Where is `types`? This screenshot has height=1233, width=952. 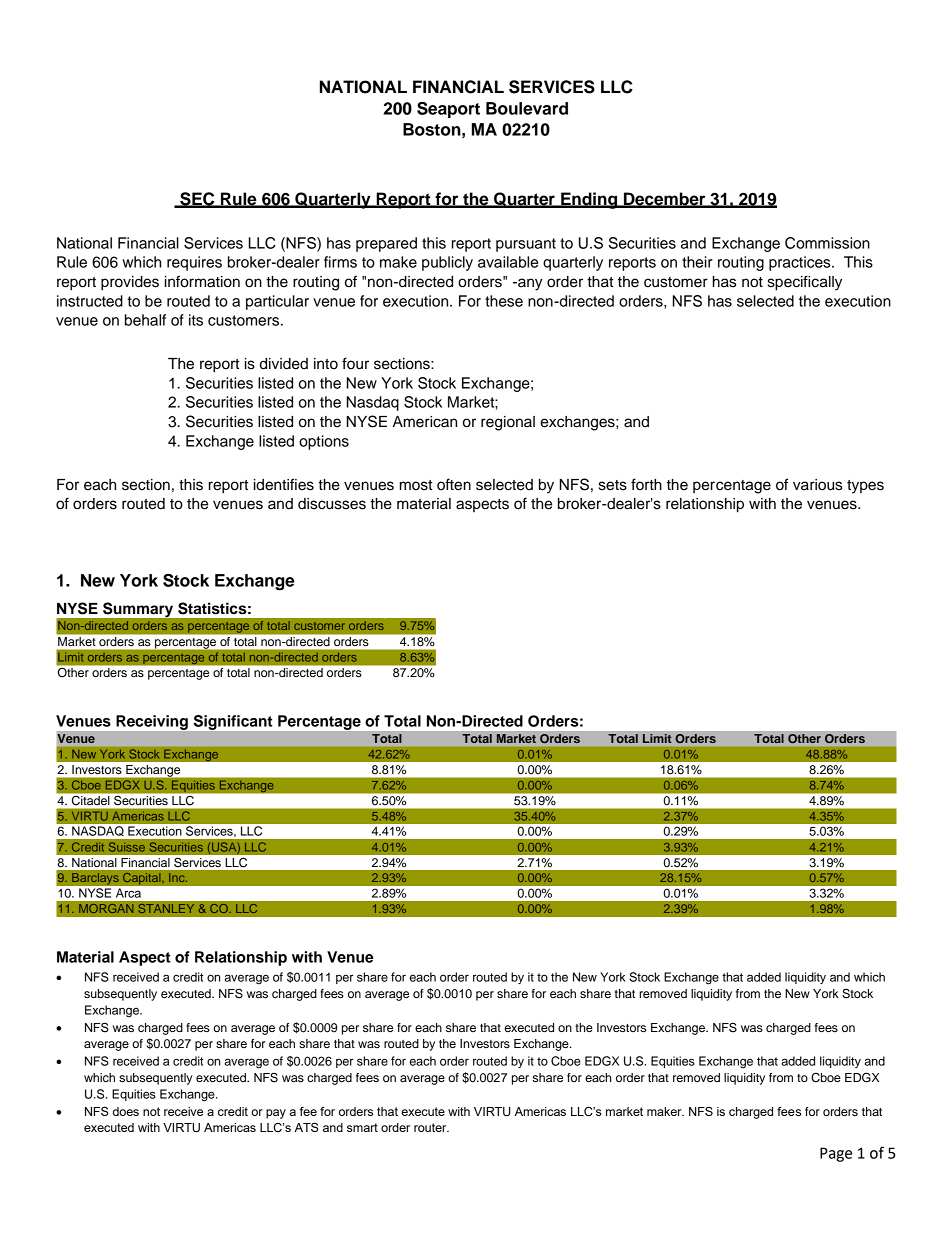 types is located at coordinates (865, 487).
